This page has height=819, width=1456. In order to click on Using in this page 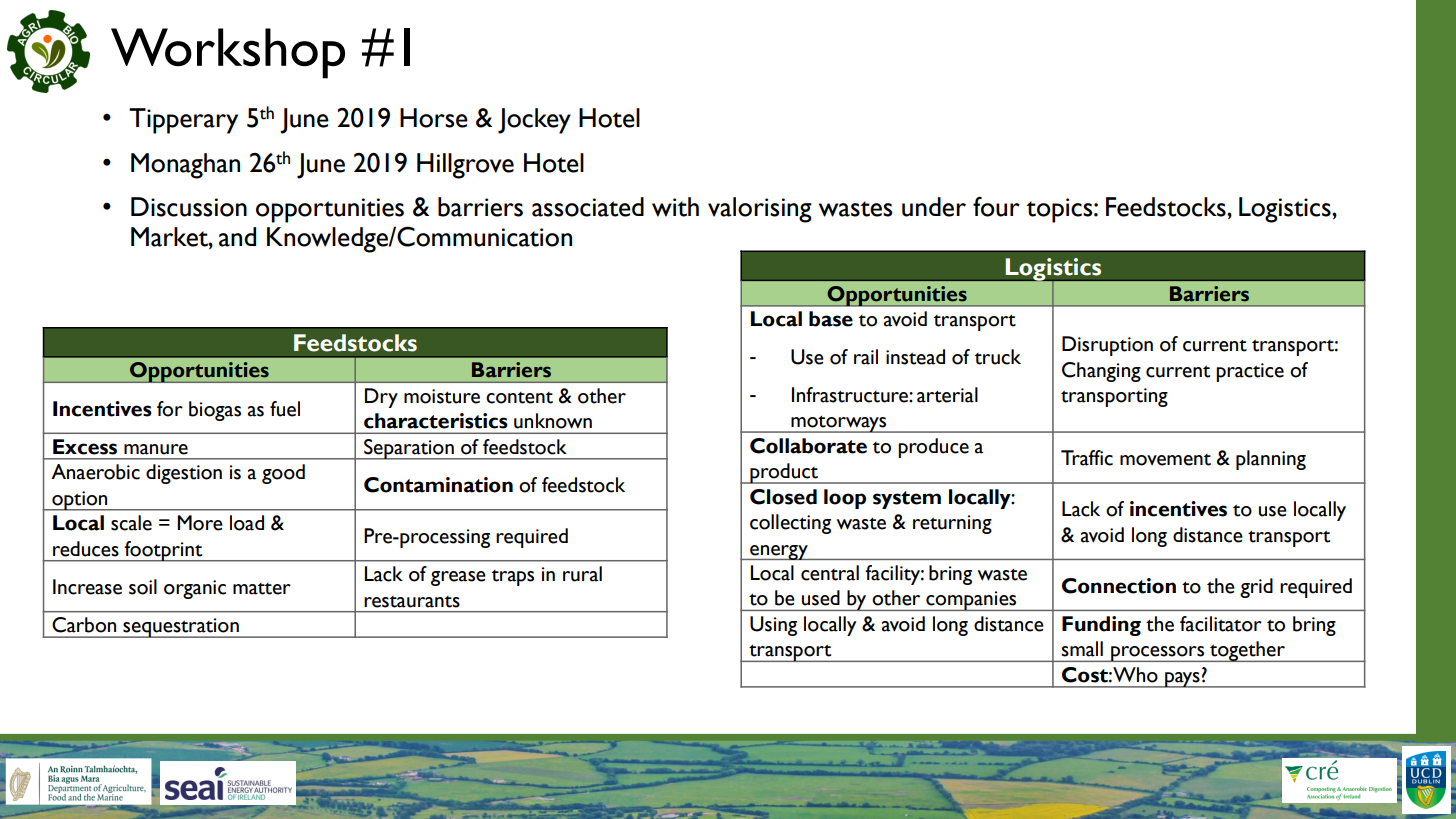, I will do `click(773, 626)`.
